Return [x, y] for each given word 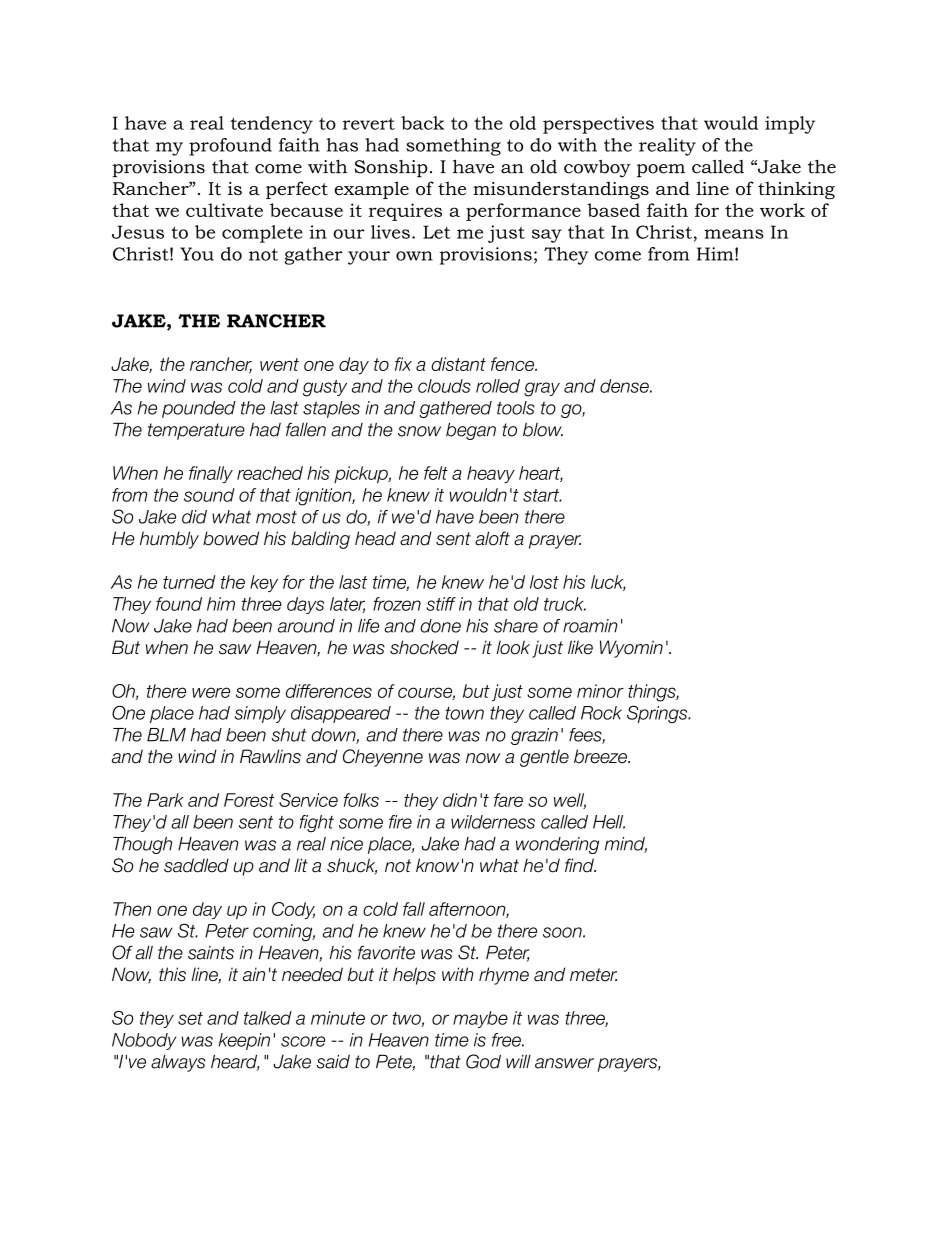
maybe [480, 1019]
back [423, 123]
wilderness [493, 822]
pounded [199, 409]
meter [593, 975]
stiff [441, 604]
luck [608, 583]
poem [661, 171]
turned [189, 582]
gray [542, 389]
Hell [609, 822]
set [190, 1018]
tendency [272, 125]
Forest [249, 800]
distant [458, 364]
